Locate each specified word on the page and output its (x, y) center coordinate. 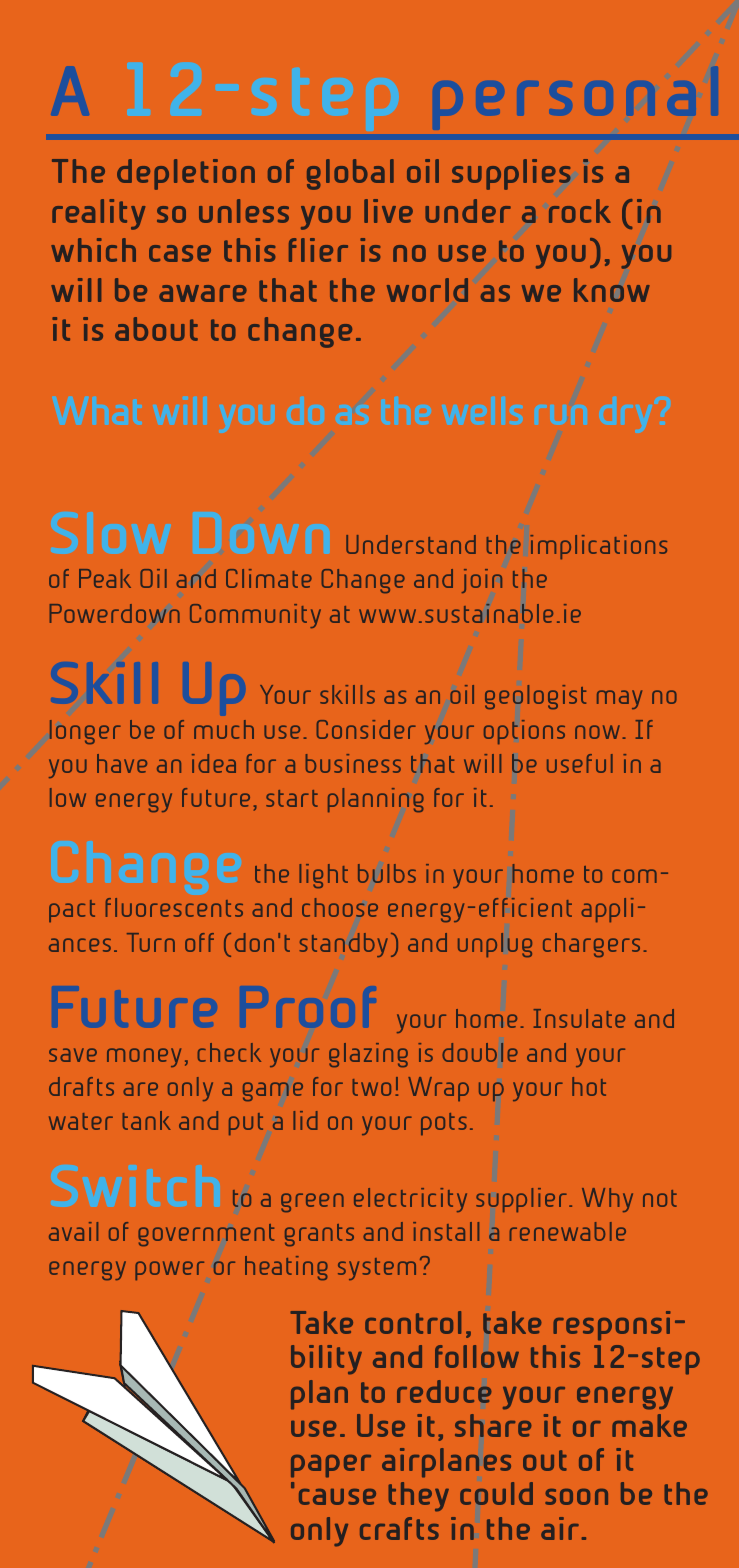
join (482, 581)
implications (598, 547)
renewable (568, 1231)
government (206, 1235)
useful (580, 763)
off (199, 942)
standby (344, 945)
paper (331, 1466)
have (122, 763)
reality (98, 214)
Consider (366, 729)
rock (580, 211)
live (388, 211)
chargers (591, 945)
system (377, 1269)
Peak (105, 578)
